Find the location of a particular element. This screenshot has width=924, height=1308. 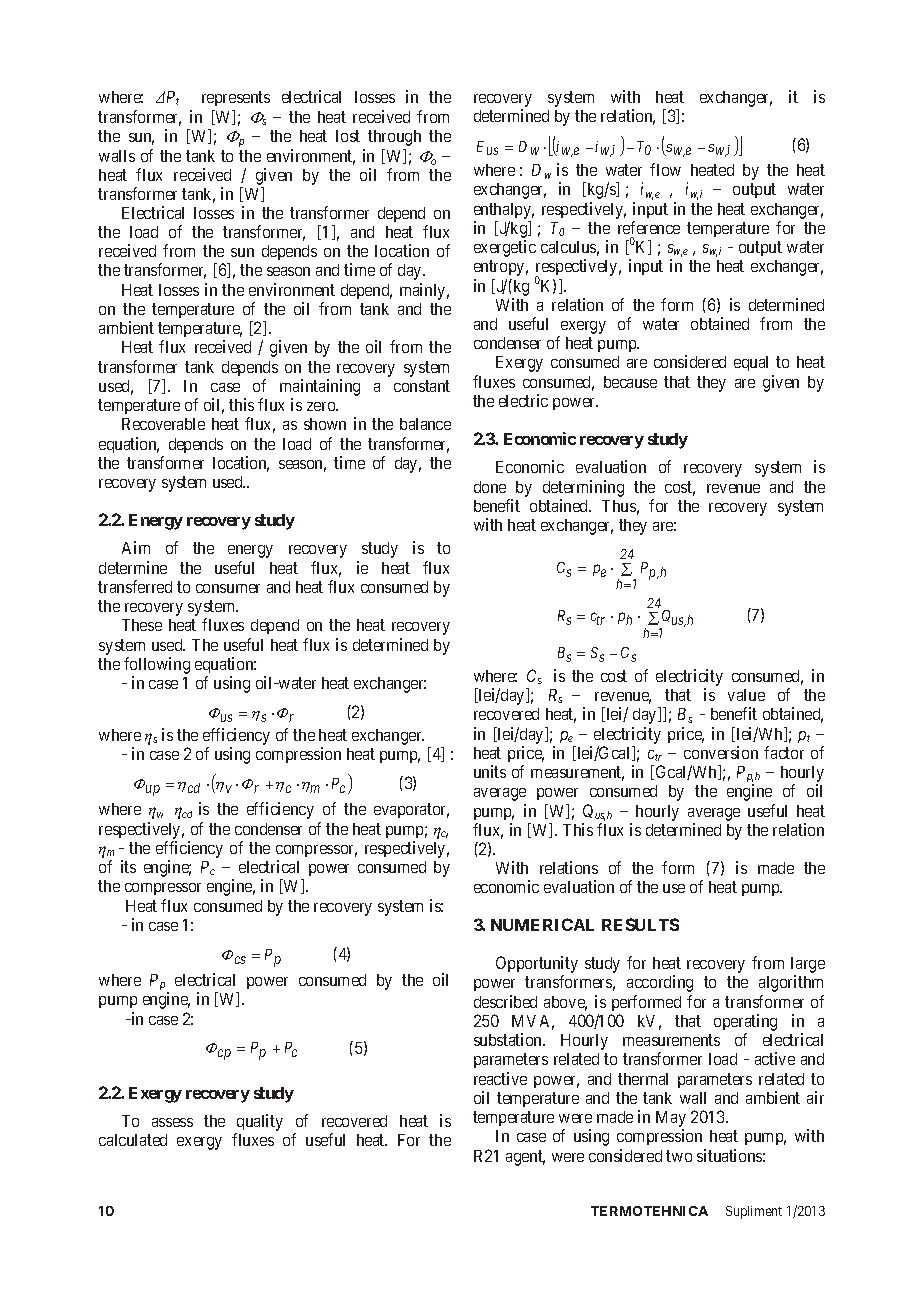

Opportunity is located at coordinates (537, 966).
